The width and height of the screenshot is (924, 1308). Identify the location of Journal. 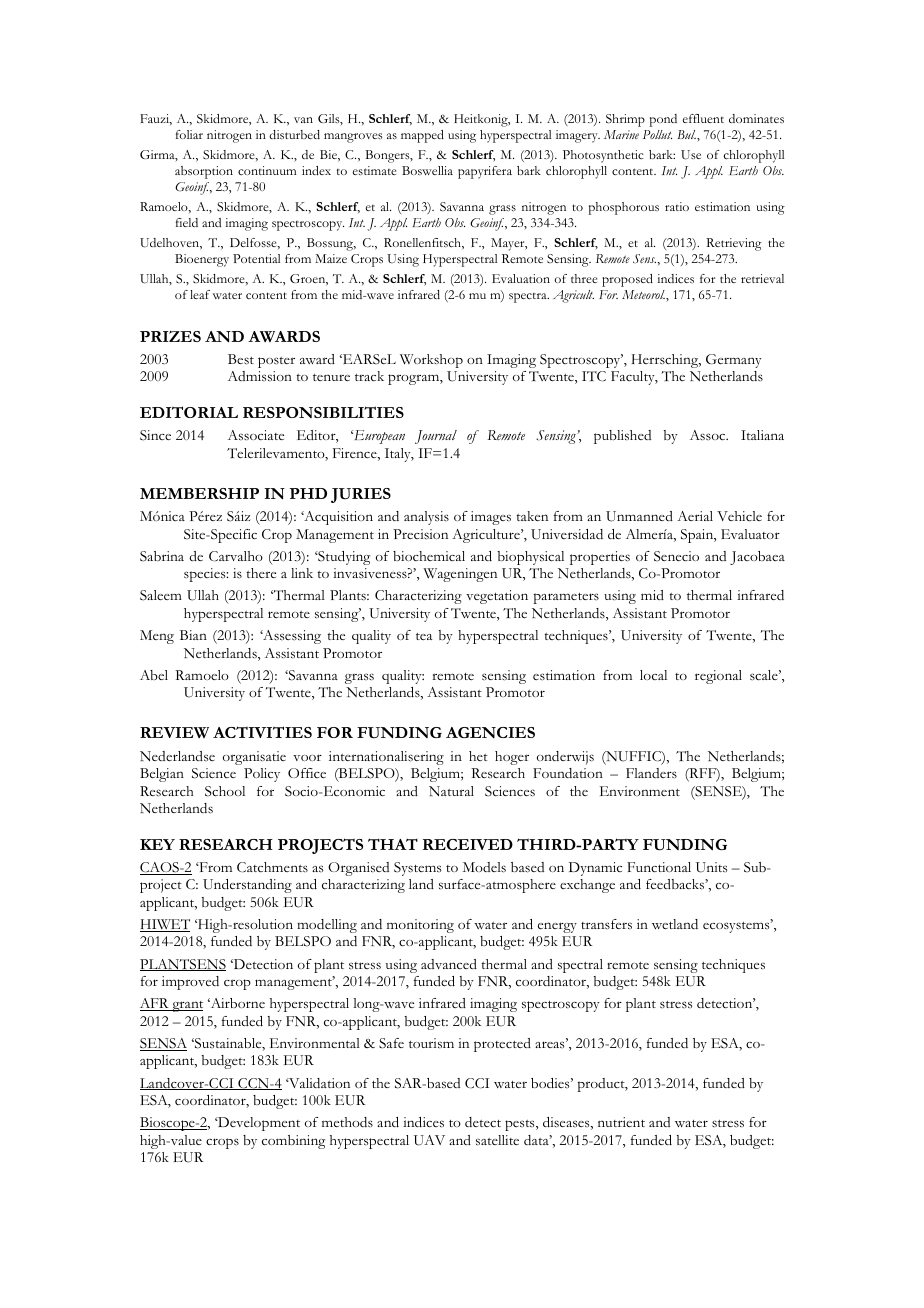
(436, 437).
